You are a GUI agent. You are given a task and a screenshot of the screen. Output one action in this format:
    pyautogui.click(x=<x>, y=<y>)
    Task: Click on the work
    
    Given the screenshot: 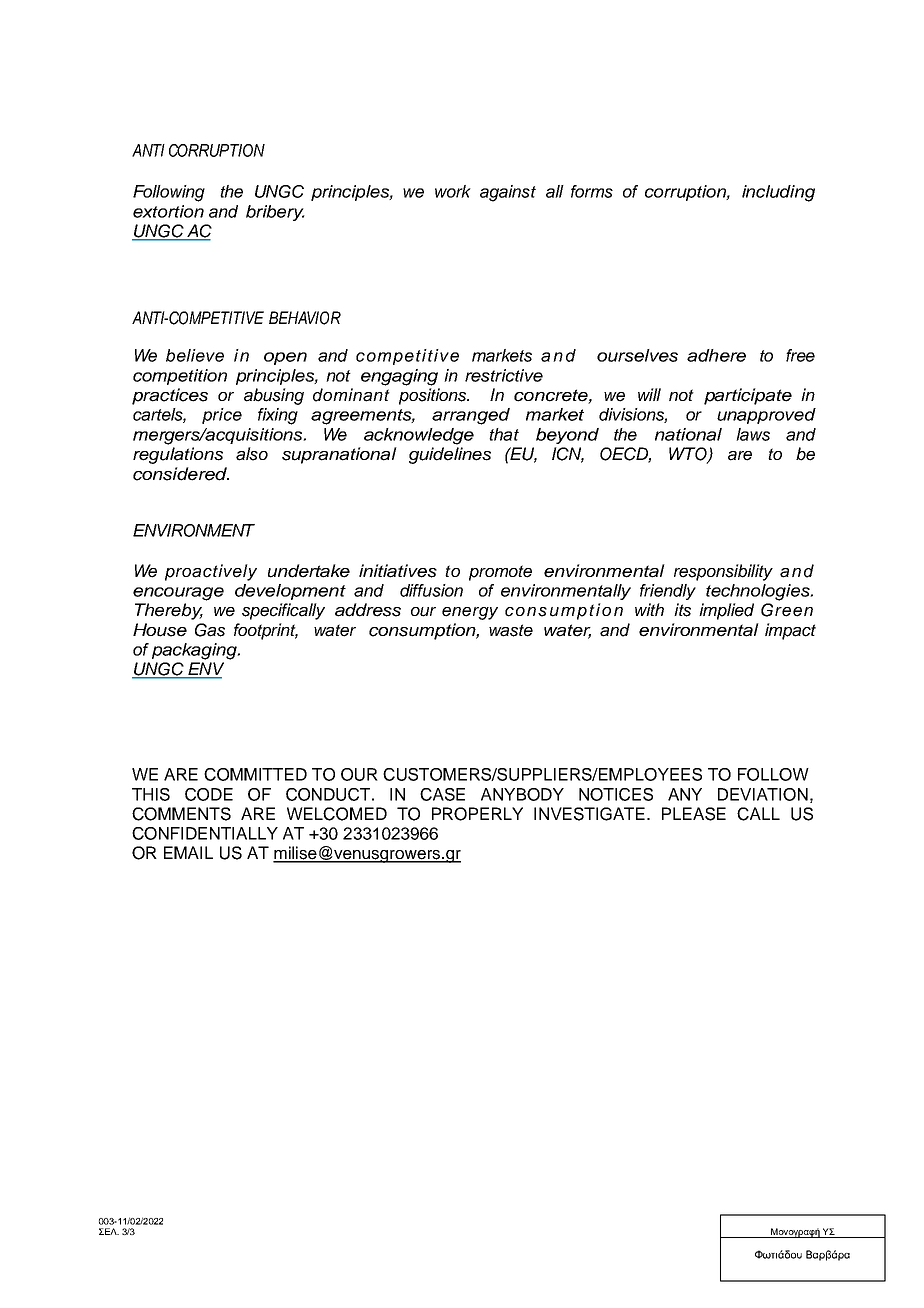 What is the action you would take?
    pyautogui.click(x=453, y=191)
